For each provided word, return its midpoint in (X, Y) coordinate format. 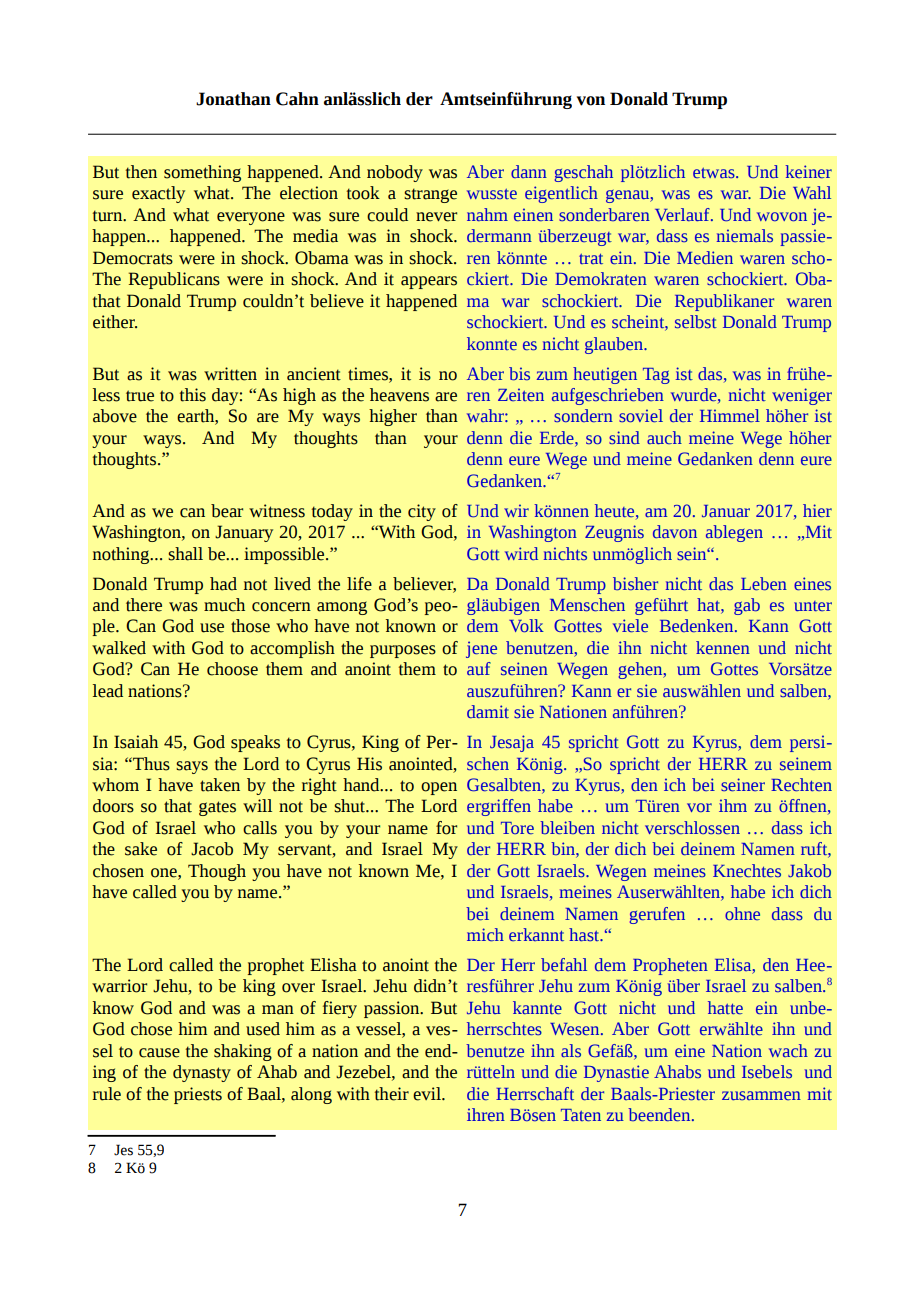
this (193, 395)
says (192, 767)
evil (428, 1094)
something (202, 173)
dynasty (202, 1073)
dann (529, 171)
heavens (399, 395)
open (439, 788)
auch (664, 437)
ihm (733, 805)
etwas (715, 172)
